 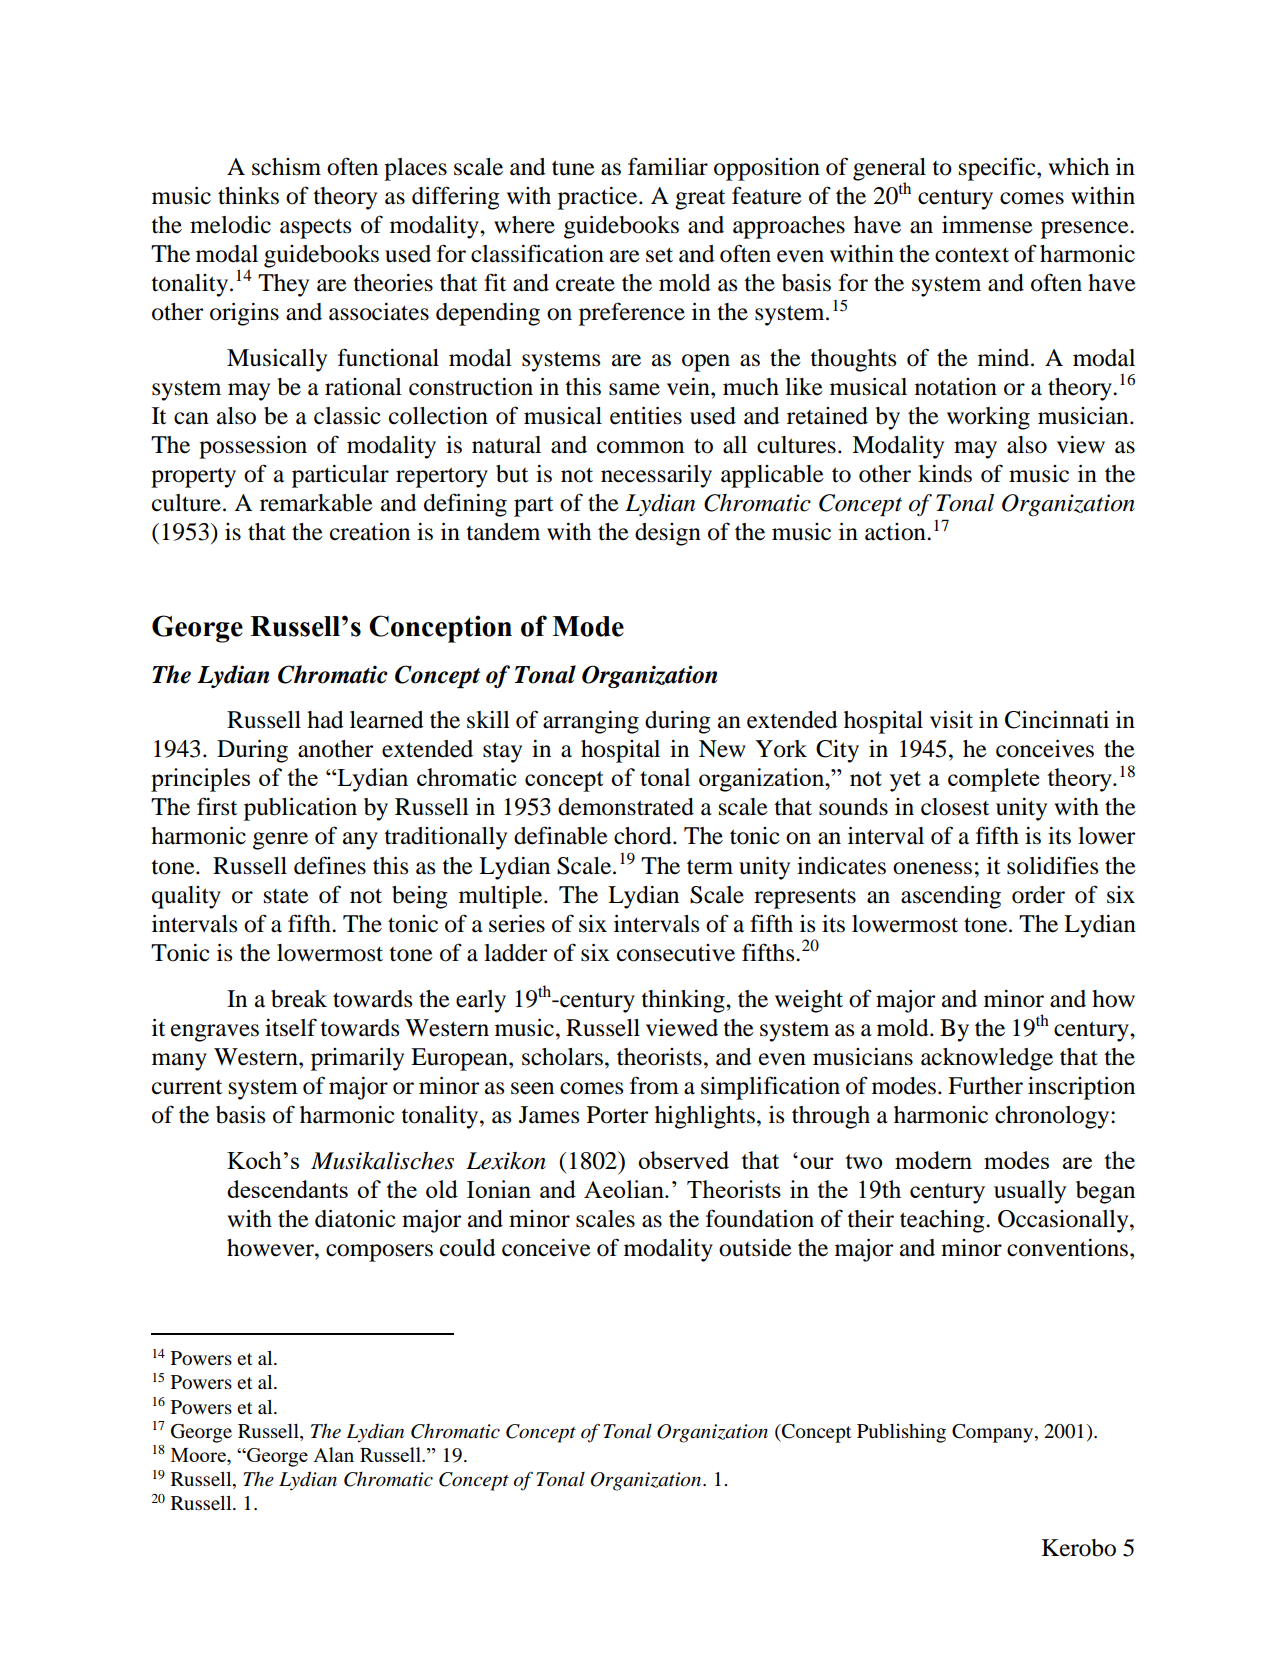 What do you see at coordinates (987, 225) in the page?
I see `immense` at bounding box center [987, 225].
